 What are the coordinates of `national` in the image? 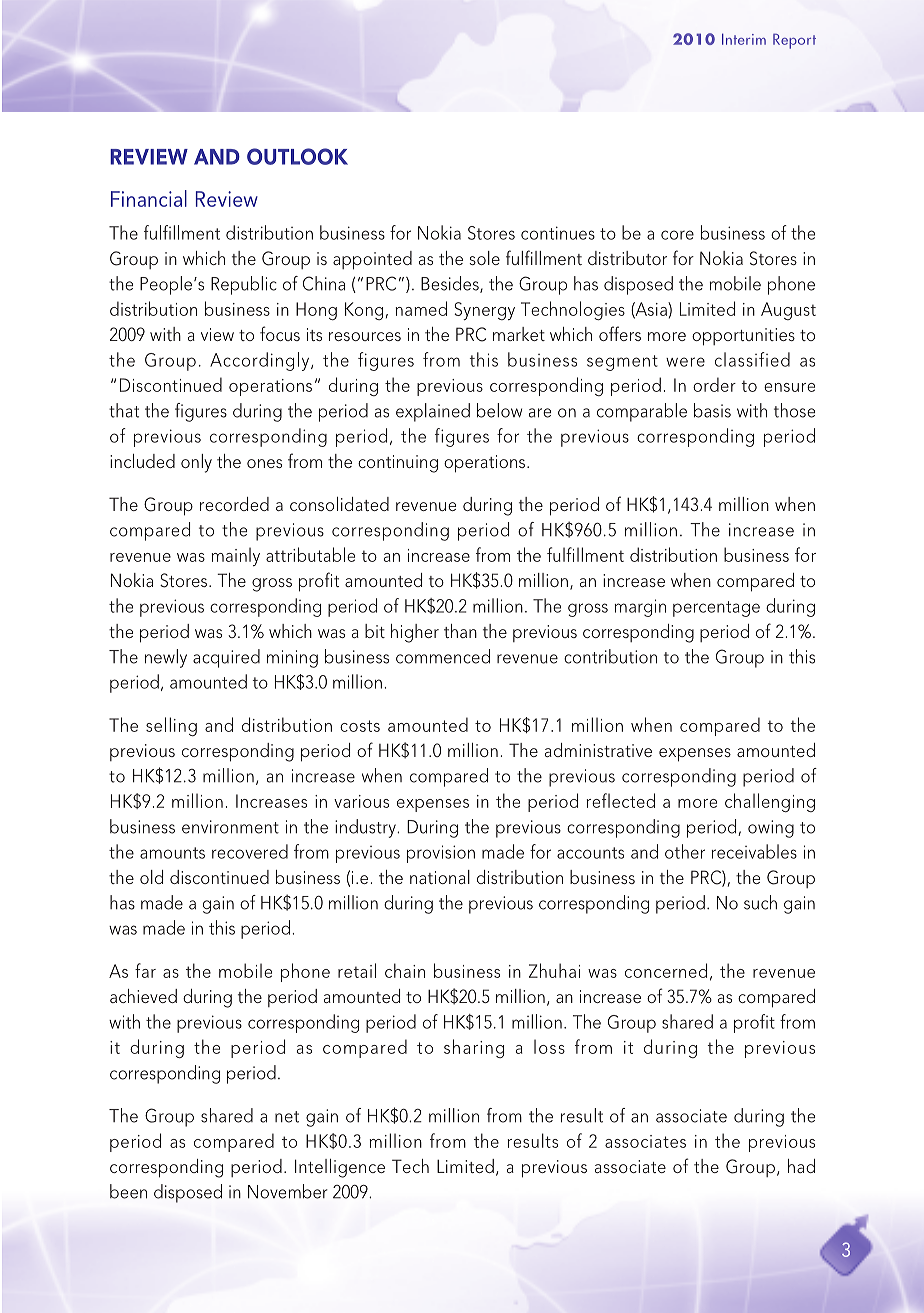 It's located at (440, 877).
